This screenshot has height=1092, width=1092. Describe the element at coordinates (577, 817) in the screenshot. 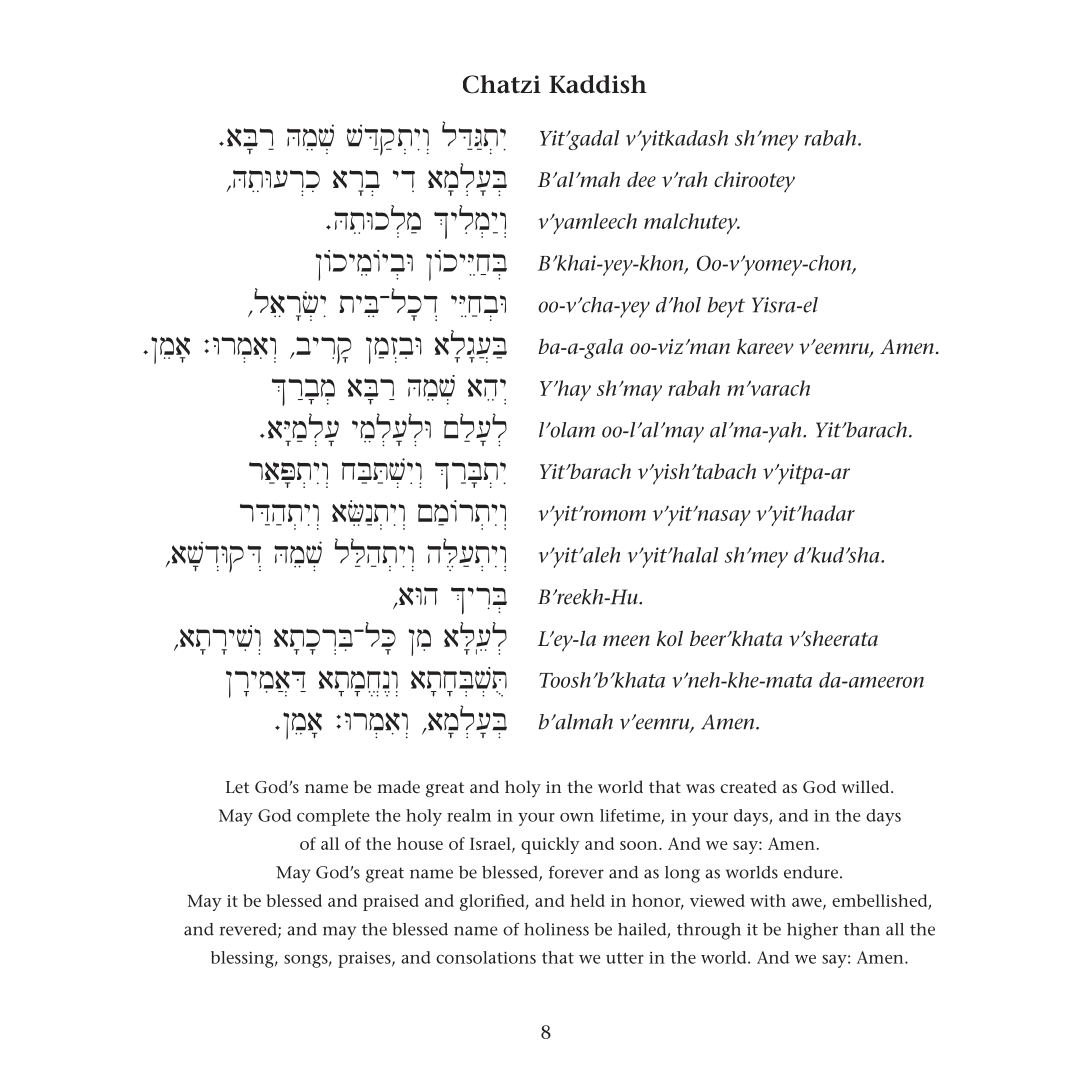

I see `own` at that location.
